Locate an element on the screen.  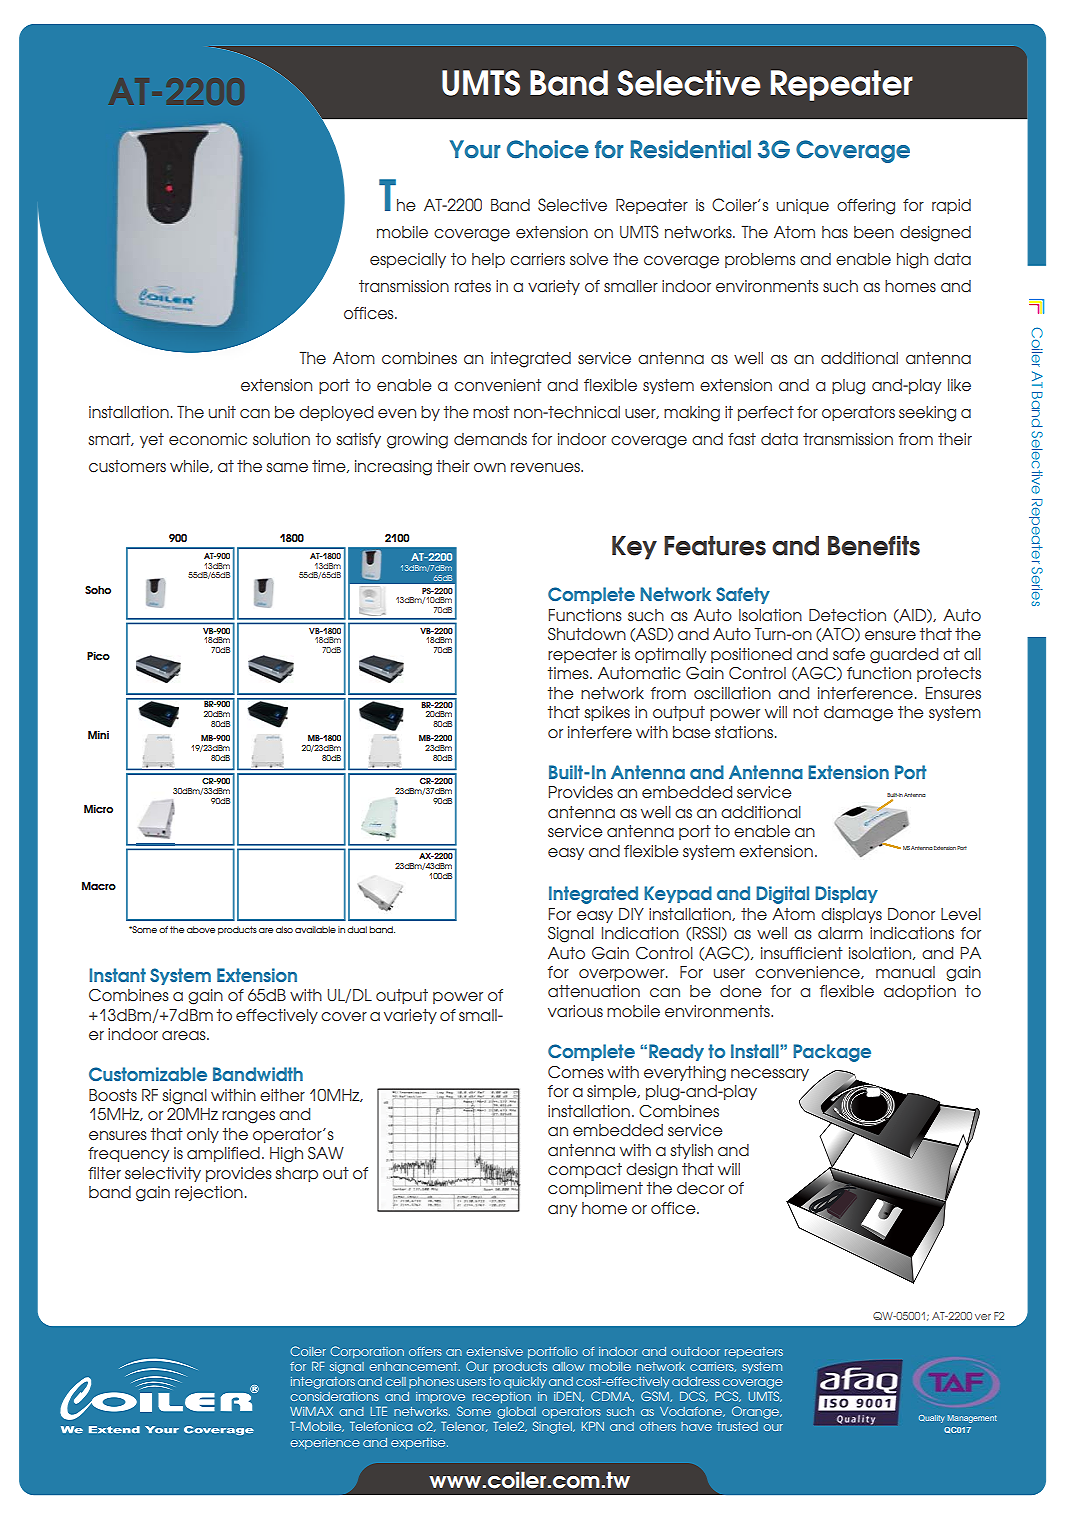
Shutdown is located at coordinates (587, 634).
